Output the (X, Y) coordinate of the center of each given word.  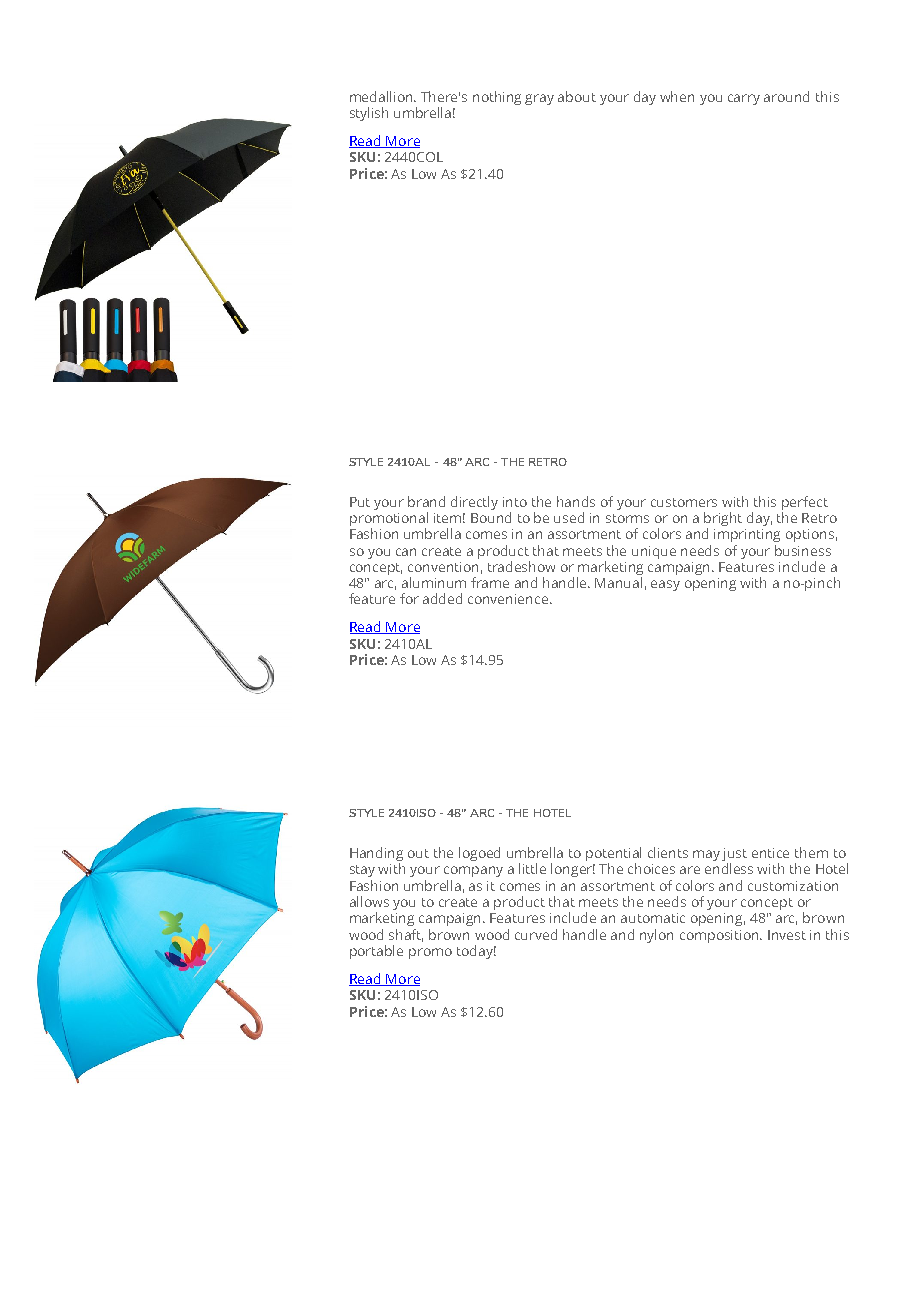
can (406, 552)
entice (770, 853)
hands (576, 501)
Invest (787, 935)
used (569, 517)
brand (426, 501)
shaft (406, 935)
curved (536, 934)
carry (744, 99)
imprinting (747, 535)
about (577, 96)
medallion (382, 96)
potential (613, 855)
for (409, 598)
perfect (805, 503)
